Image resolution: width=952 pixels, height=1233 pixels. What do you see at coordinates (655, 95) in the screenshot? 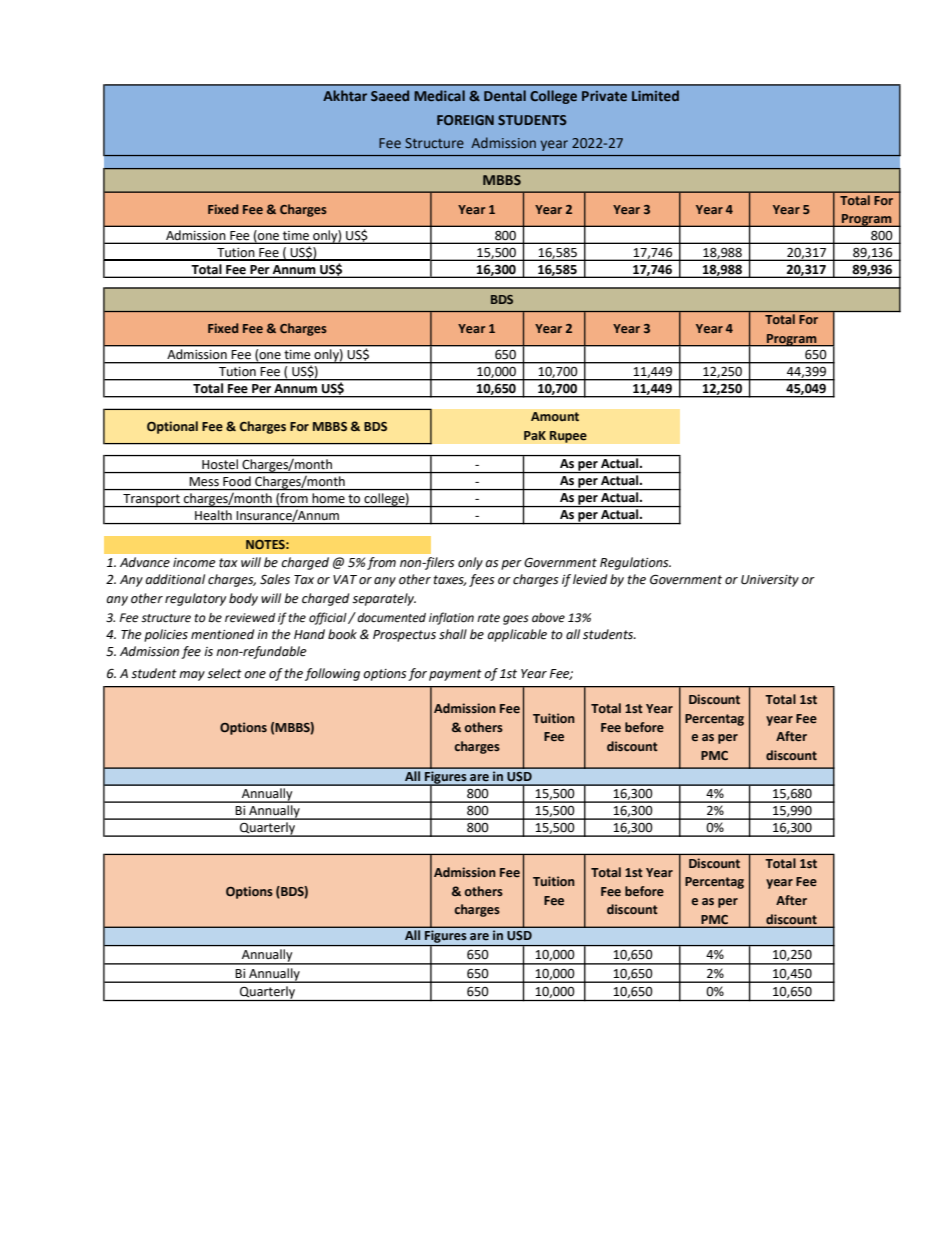
I see `Limited` at bounding box center [655, 95].
